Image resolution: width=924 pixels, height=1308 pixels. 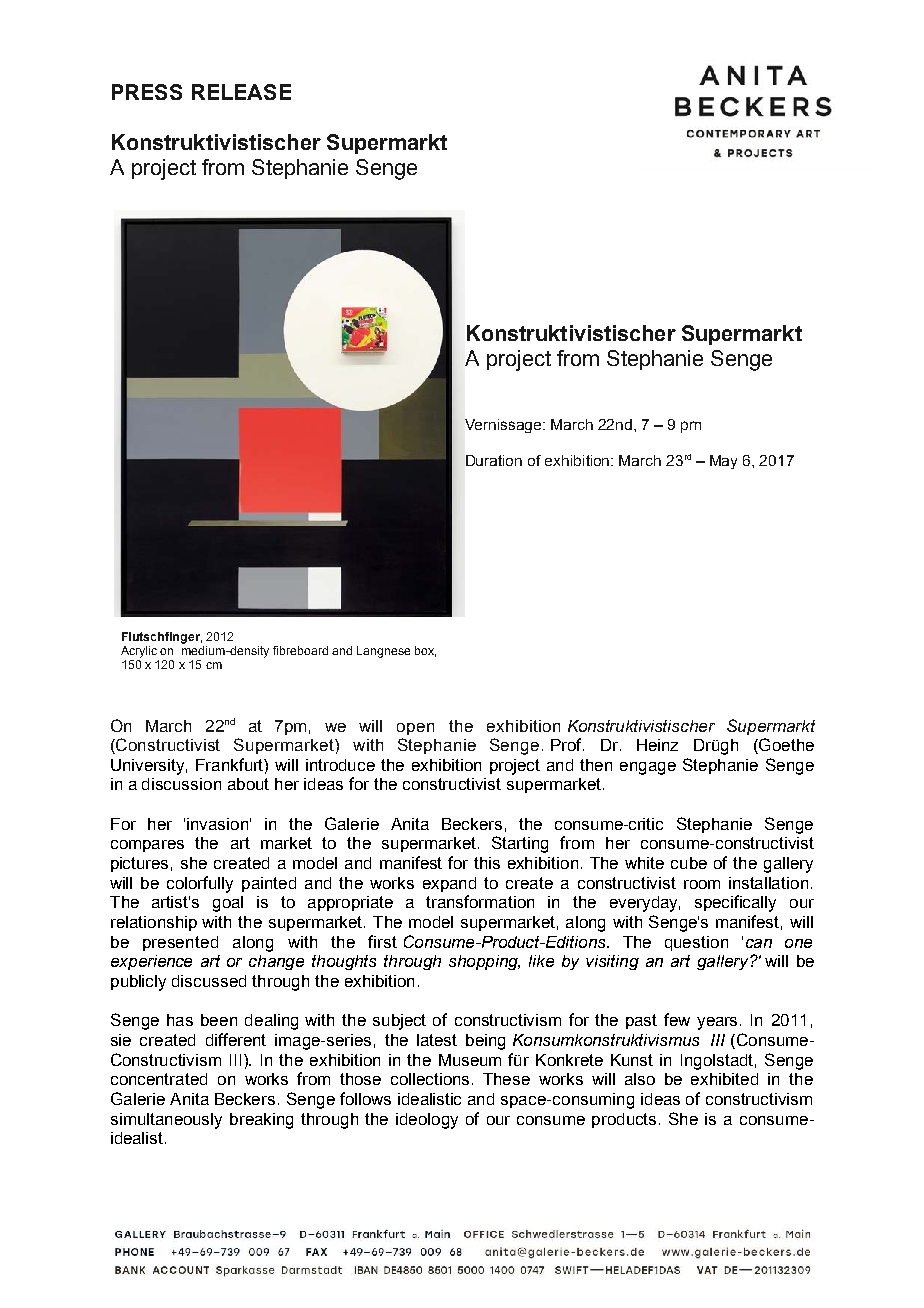 What do you see at coordinates (785, 746) in the screenshot?
I see `Goethe` at bounding box center [785, 746].
